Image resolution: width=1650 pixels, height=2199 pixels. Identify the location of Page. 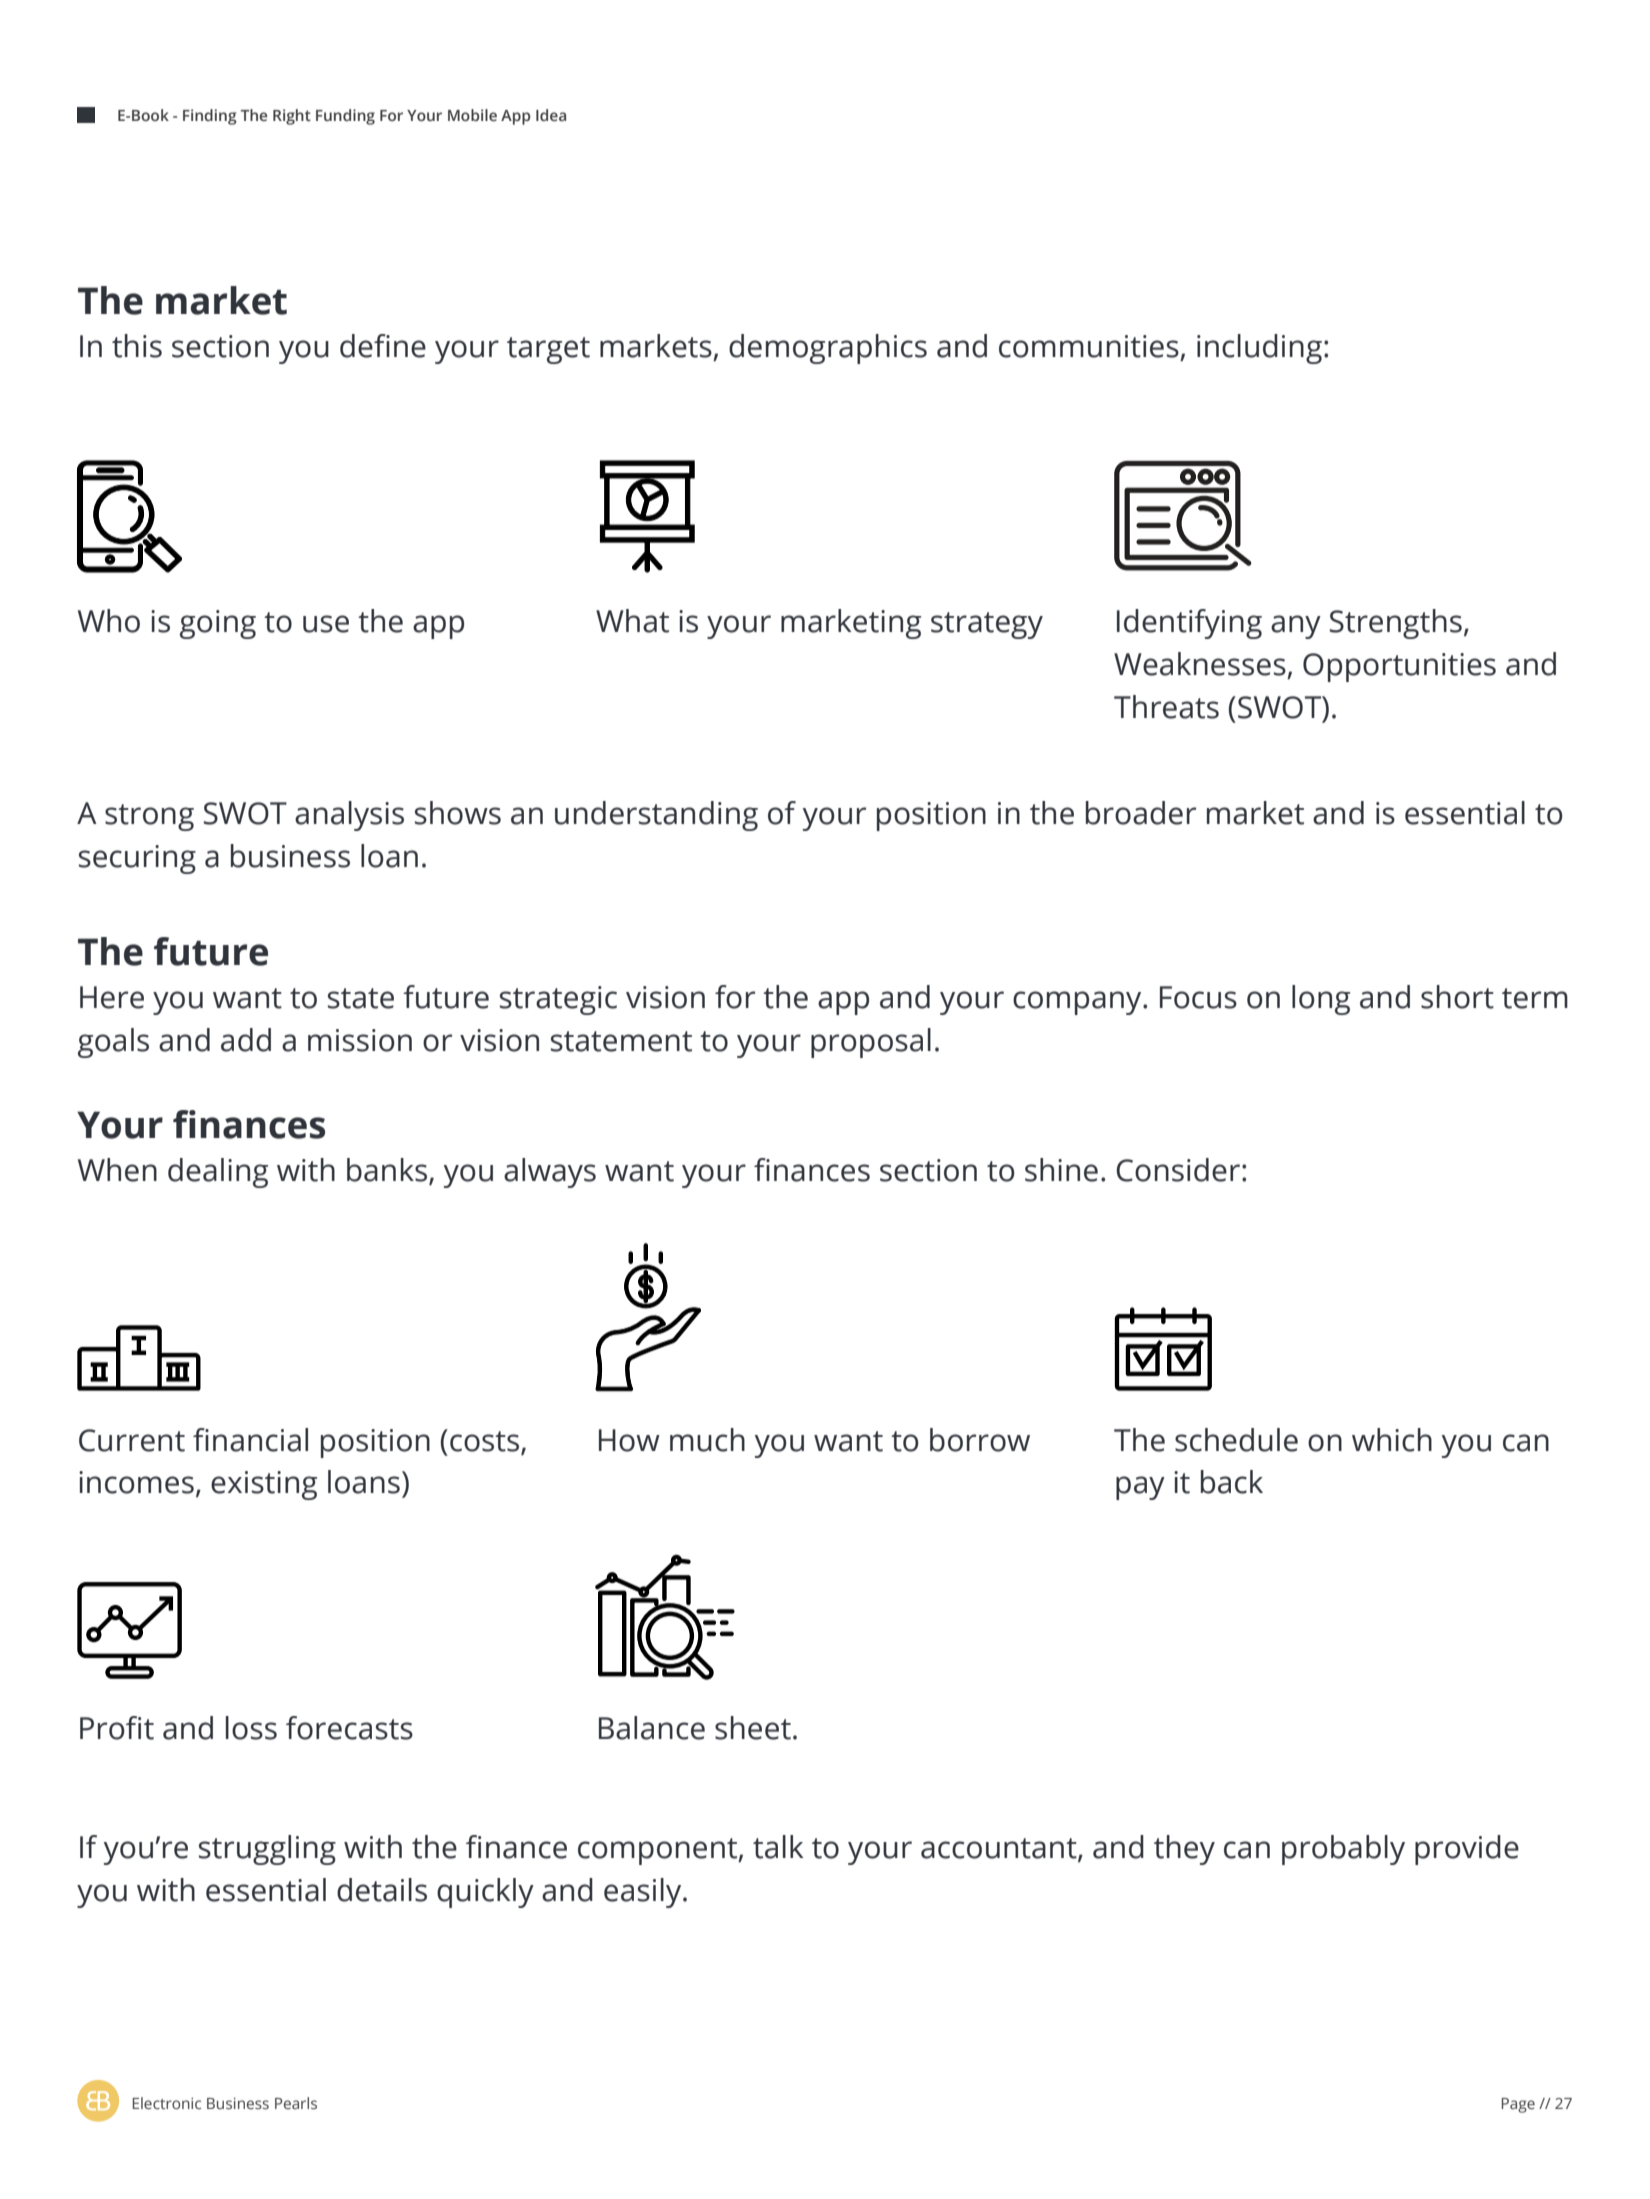
(1518, 2105).
